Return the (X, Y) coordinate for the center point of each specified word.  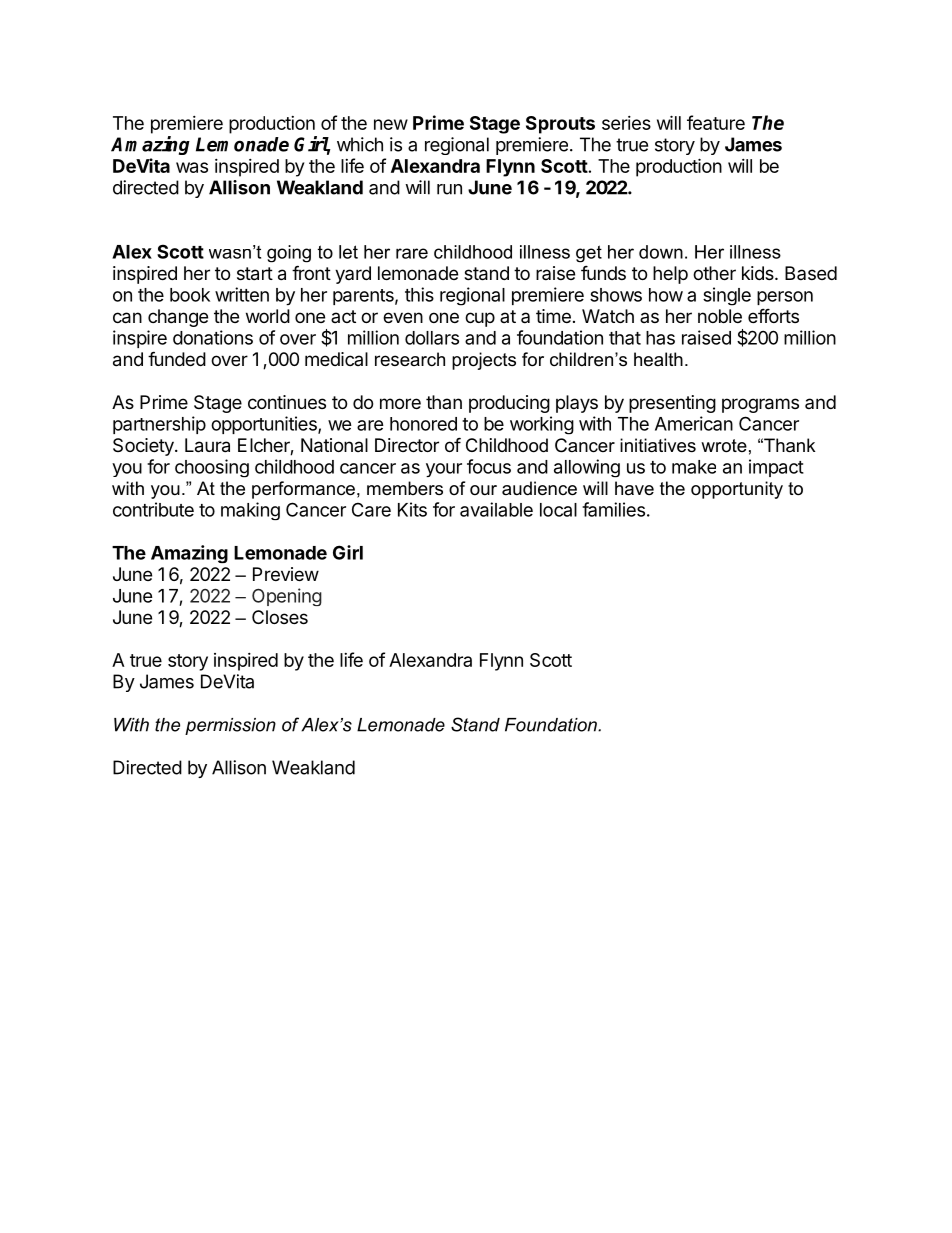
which (360, 144)
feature (716, 122)
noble (720, 316)
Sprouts (560, 125)
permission (230, 726)
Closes (280, 617)
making (250, 511)
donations (213, 337)
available (496, 509)
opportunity (737, 490)
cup (480, 319)
